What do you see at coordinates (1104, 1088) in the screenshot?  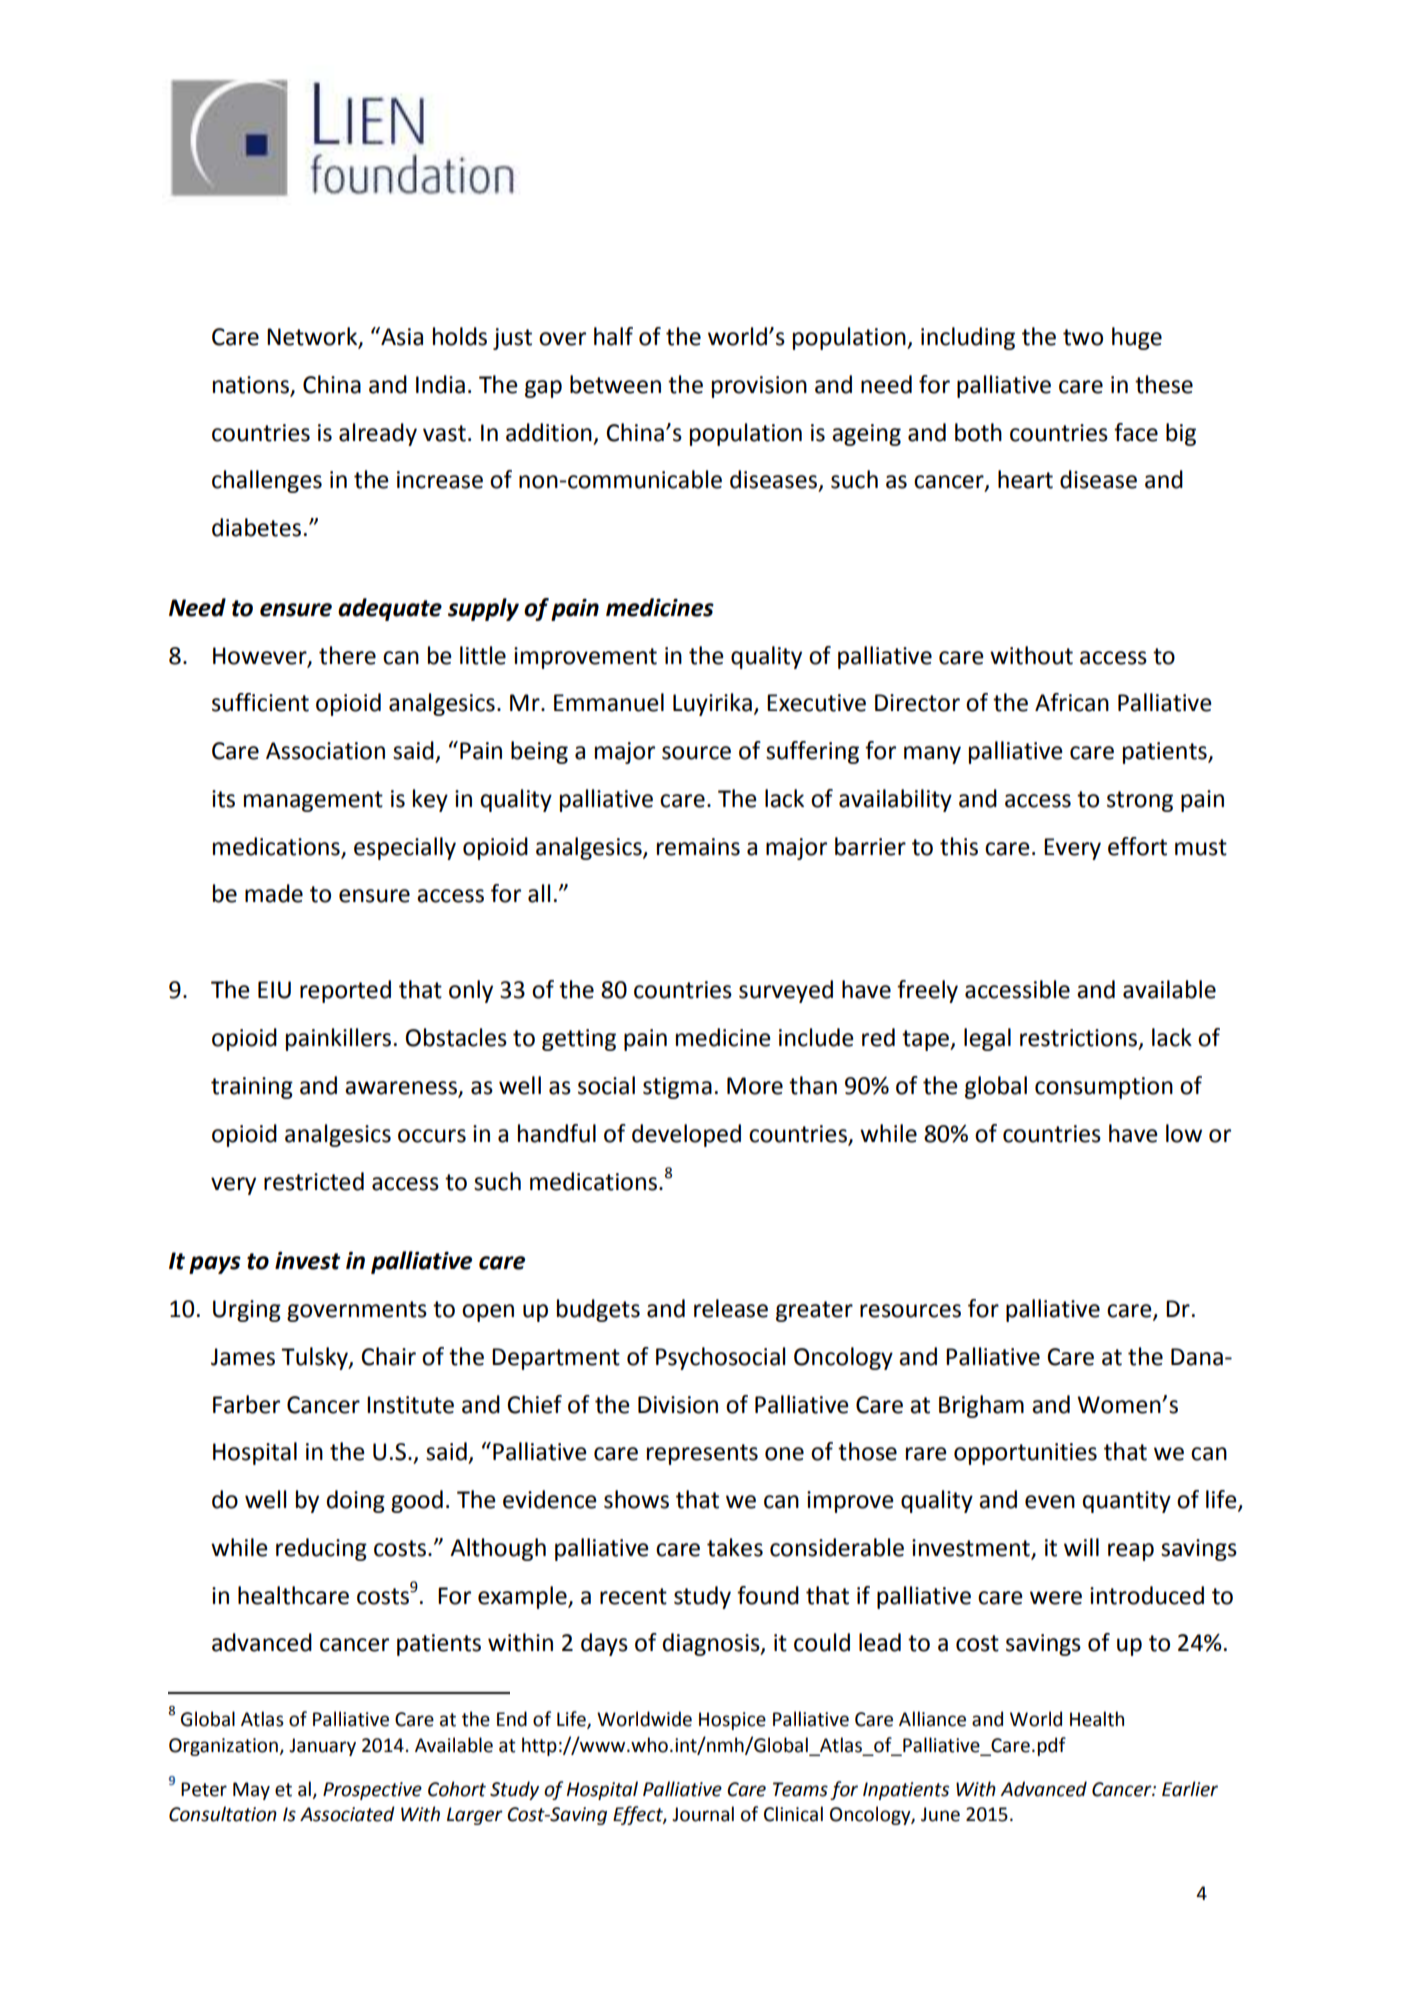 I see `consumption` at bounding box center [1104, 1088].
